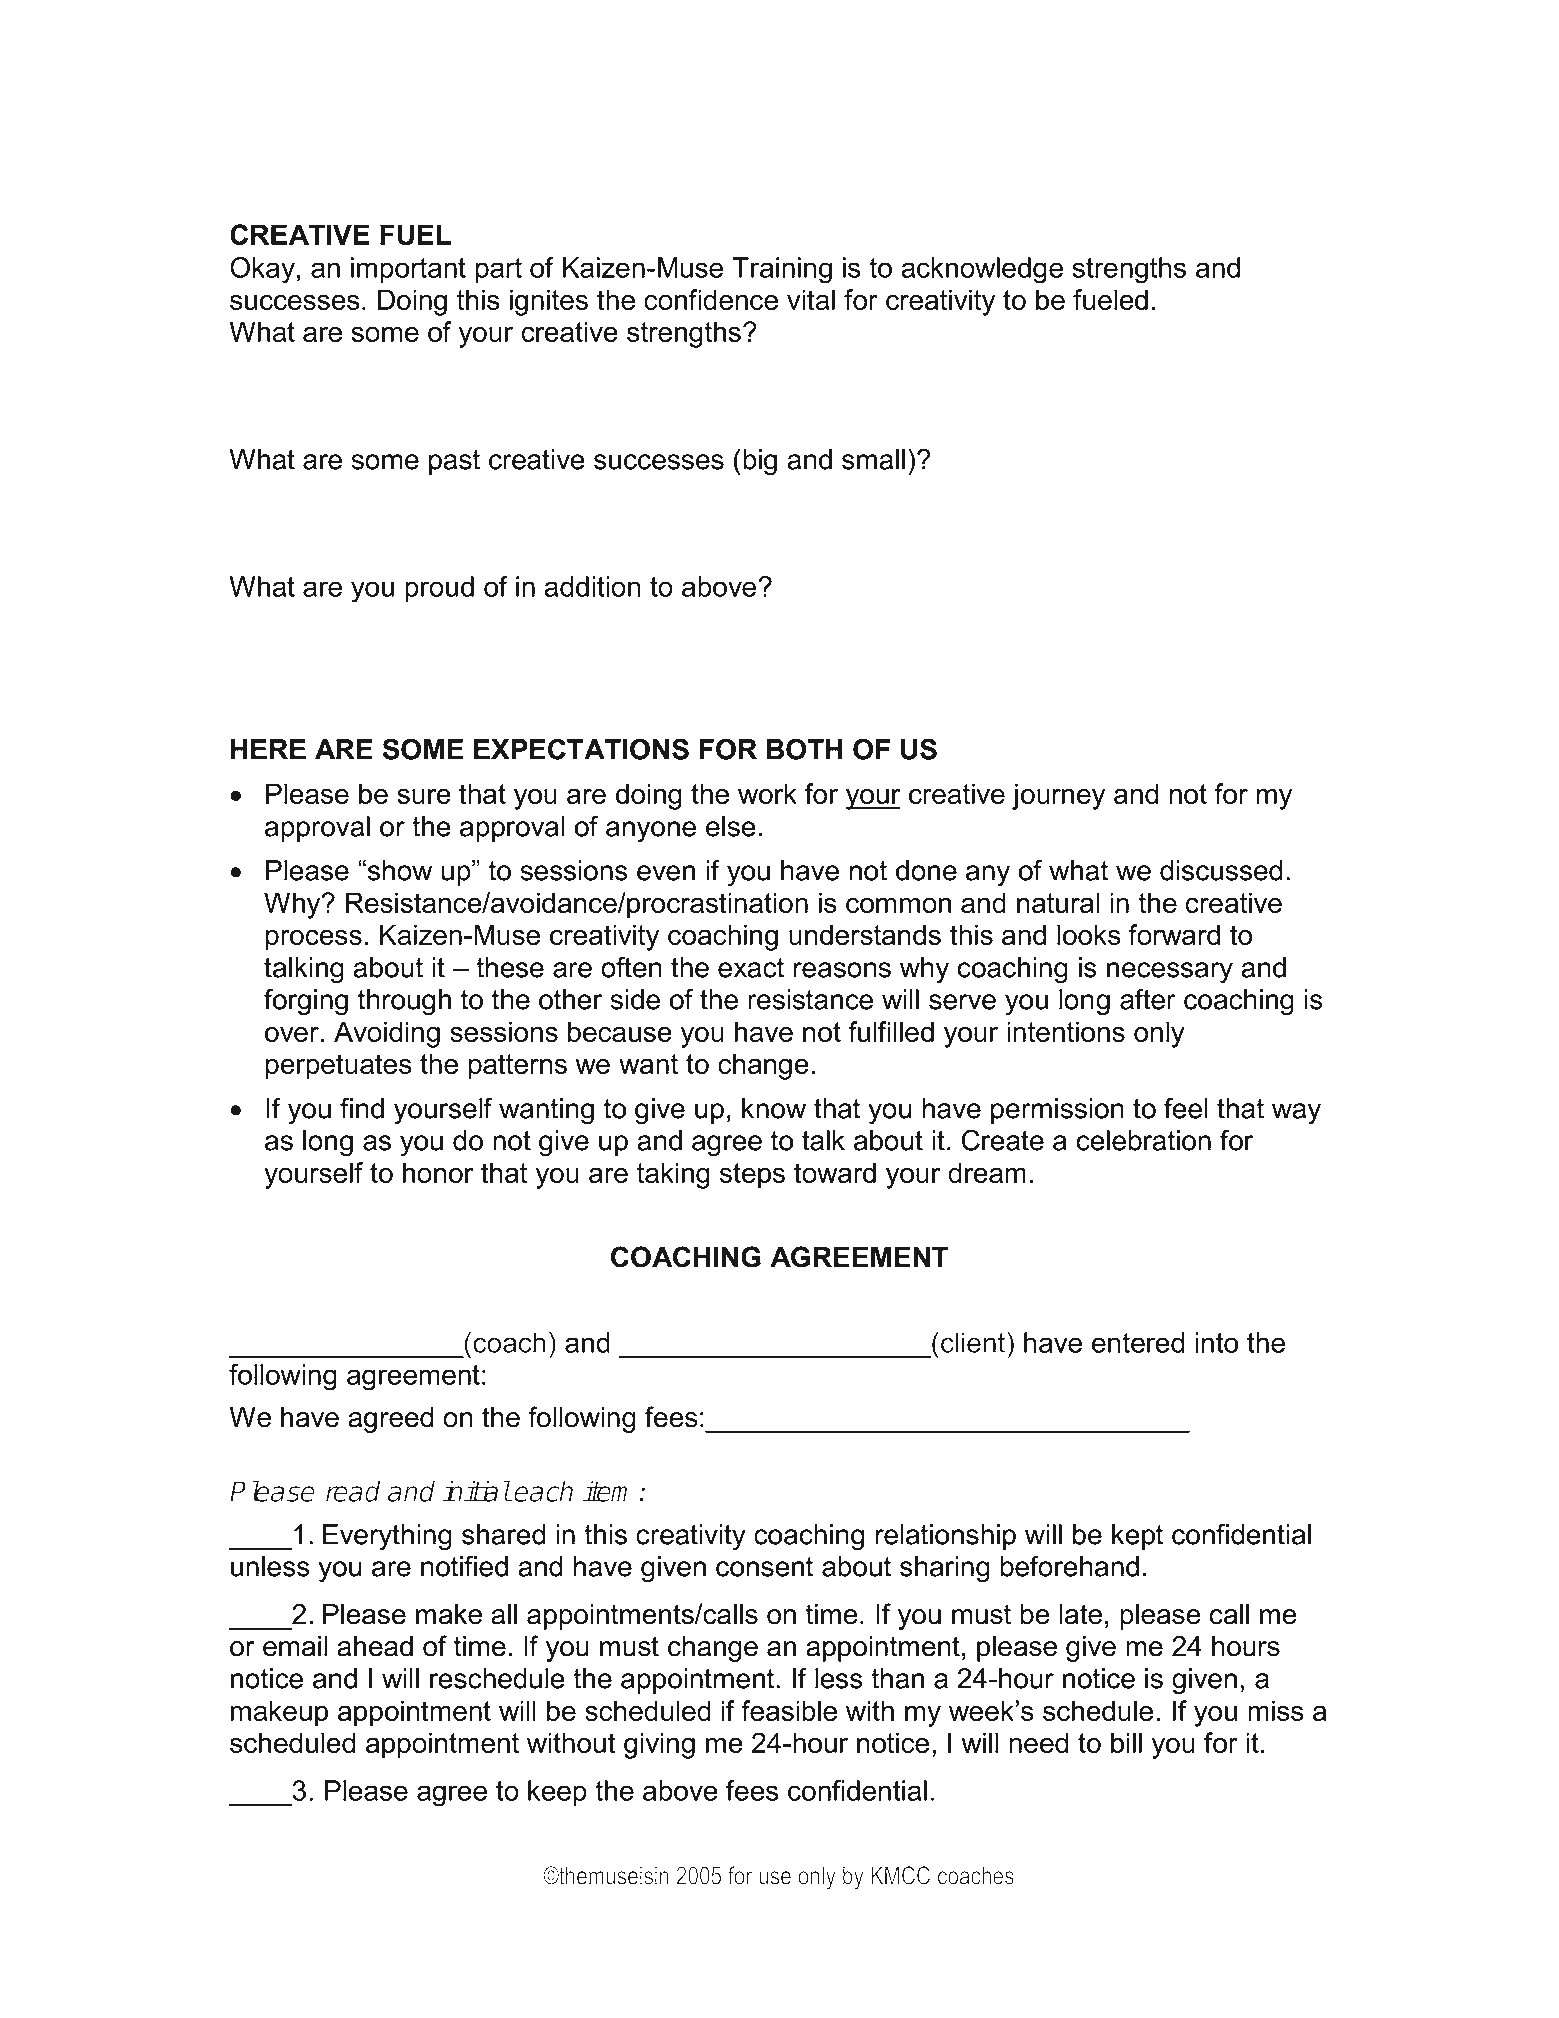 Image resolution: width=1559 pixels, height=2018 pixels. Describe the element at coordinates (873, 459) in the screenshot. I see `small` at that location.
